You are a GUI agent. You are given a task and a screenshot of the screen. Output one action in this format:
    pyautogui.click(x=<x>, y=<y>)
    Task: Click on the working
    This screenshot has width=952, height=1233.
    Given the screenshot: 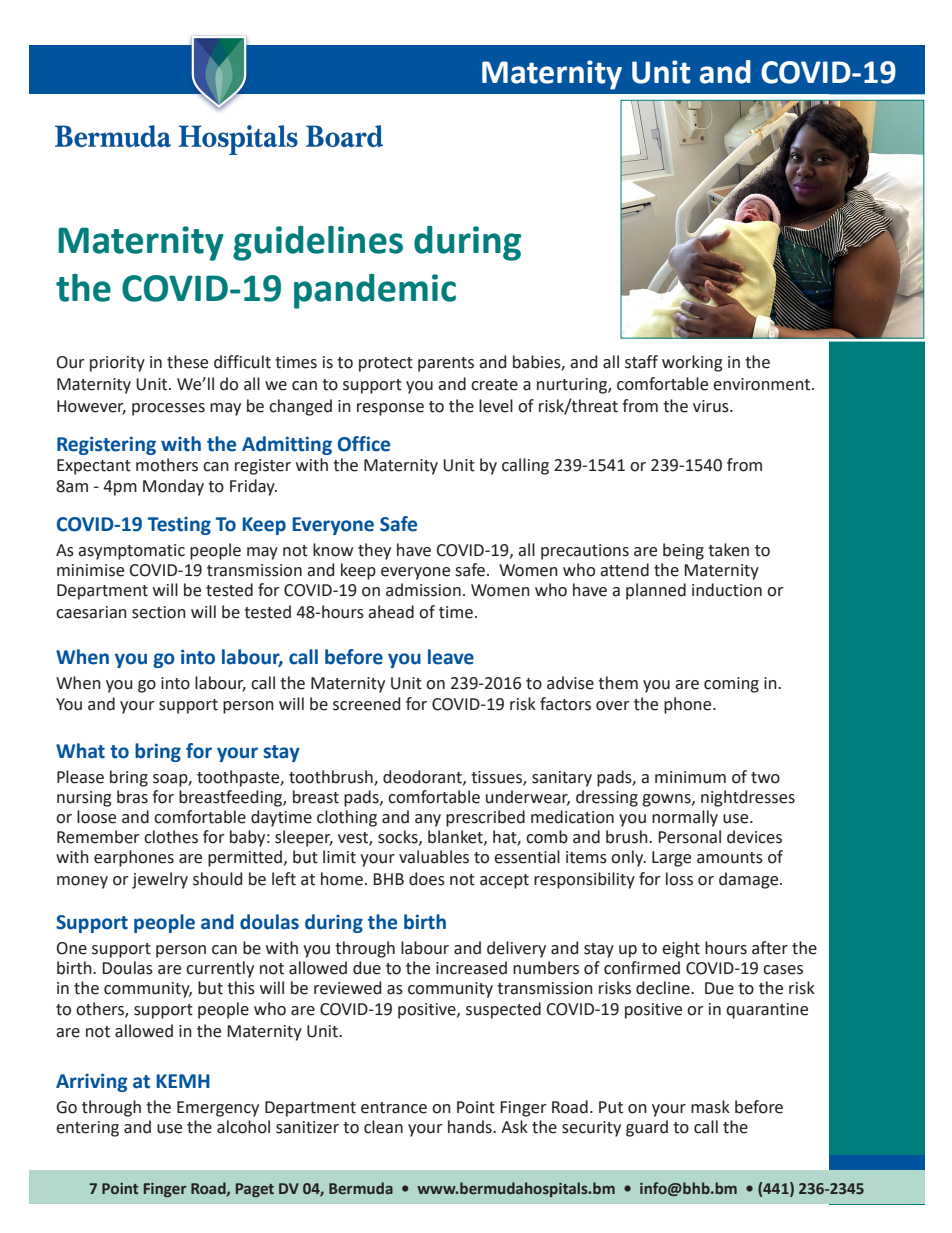 What is the action you would take?
    pyautogui.click(x=692, y=363)
